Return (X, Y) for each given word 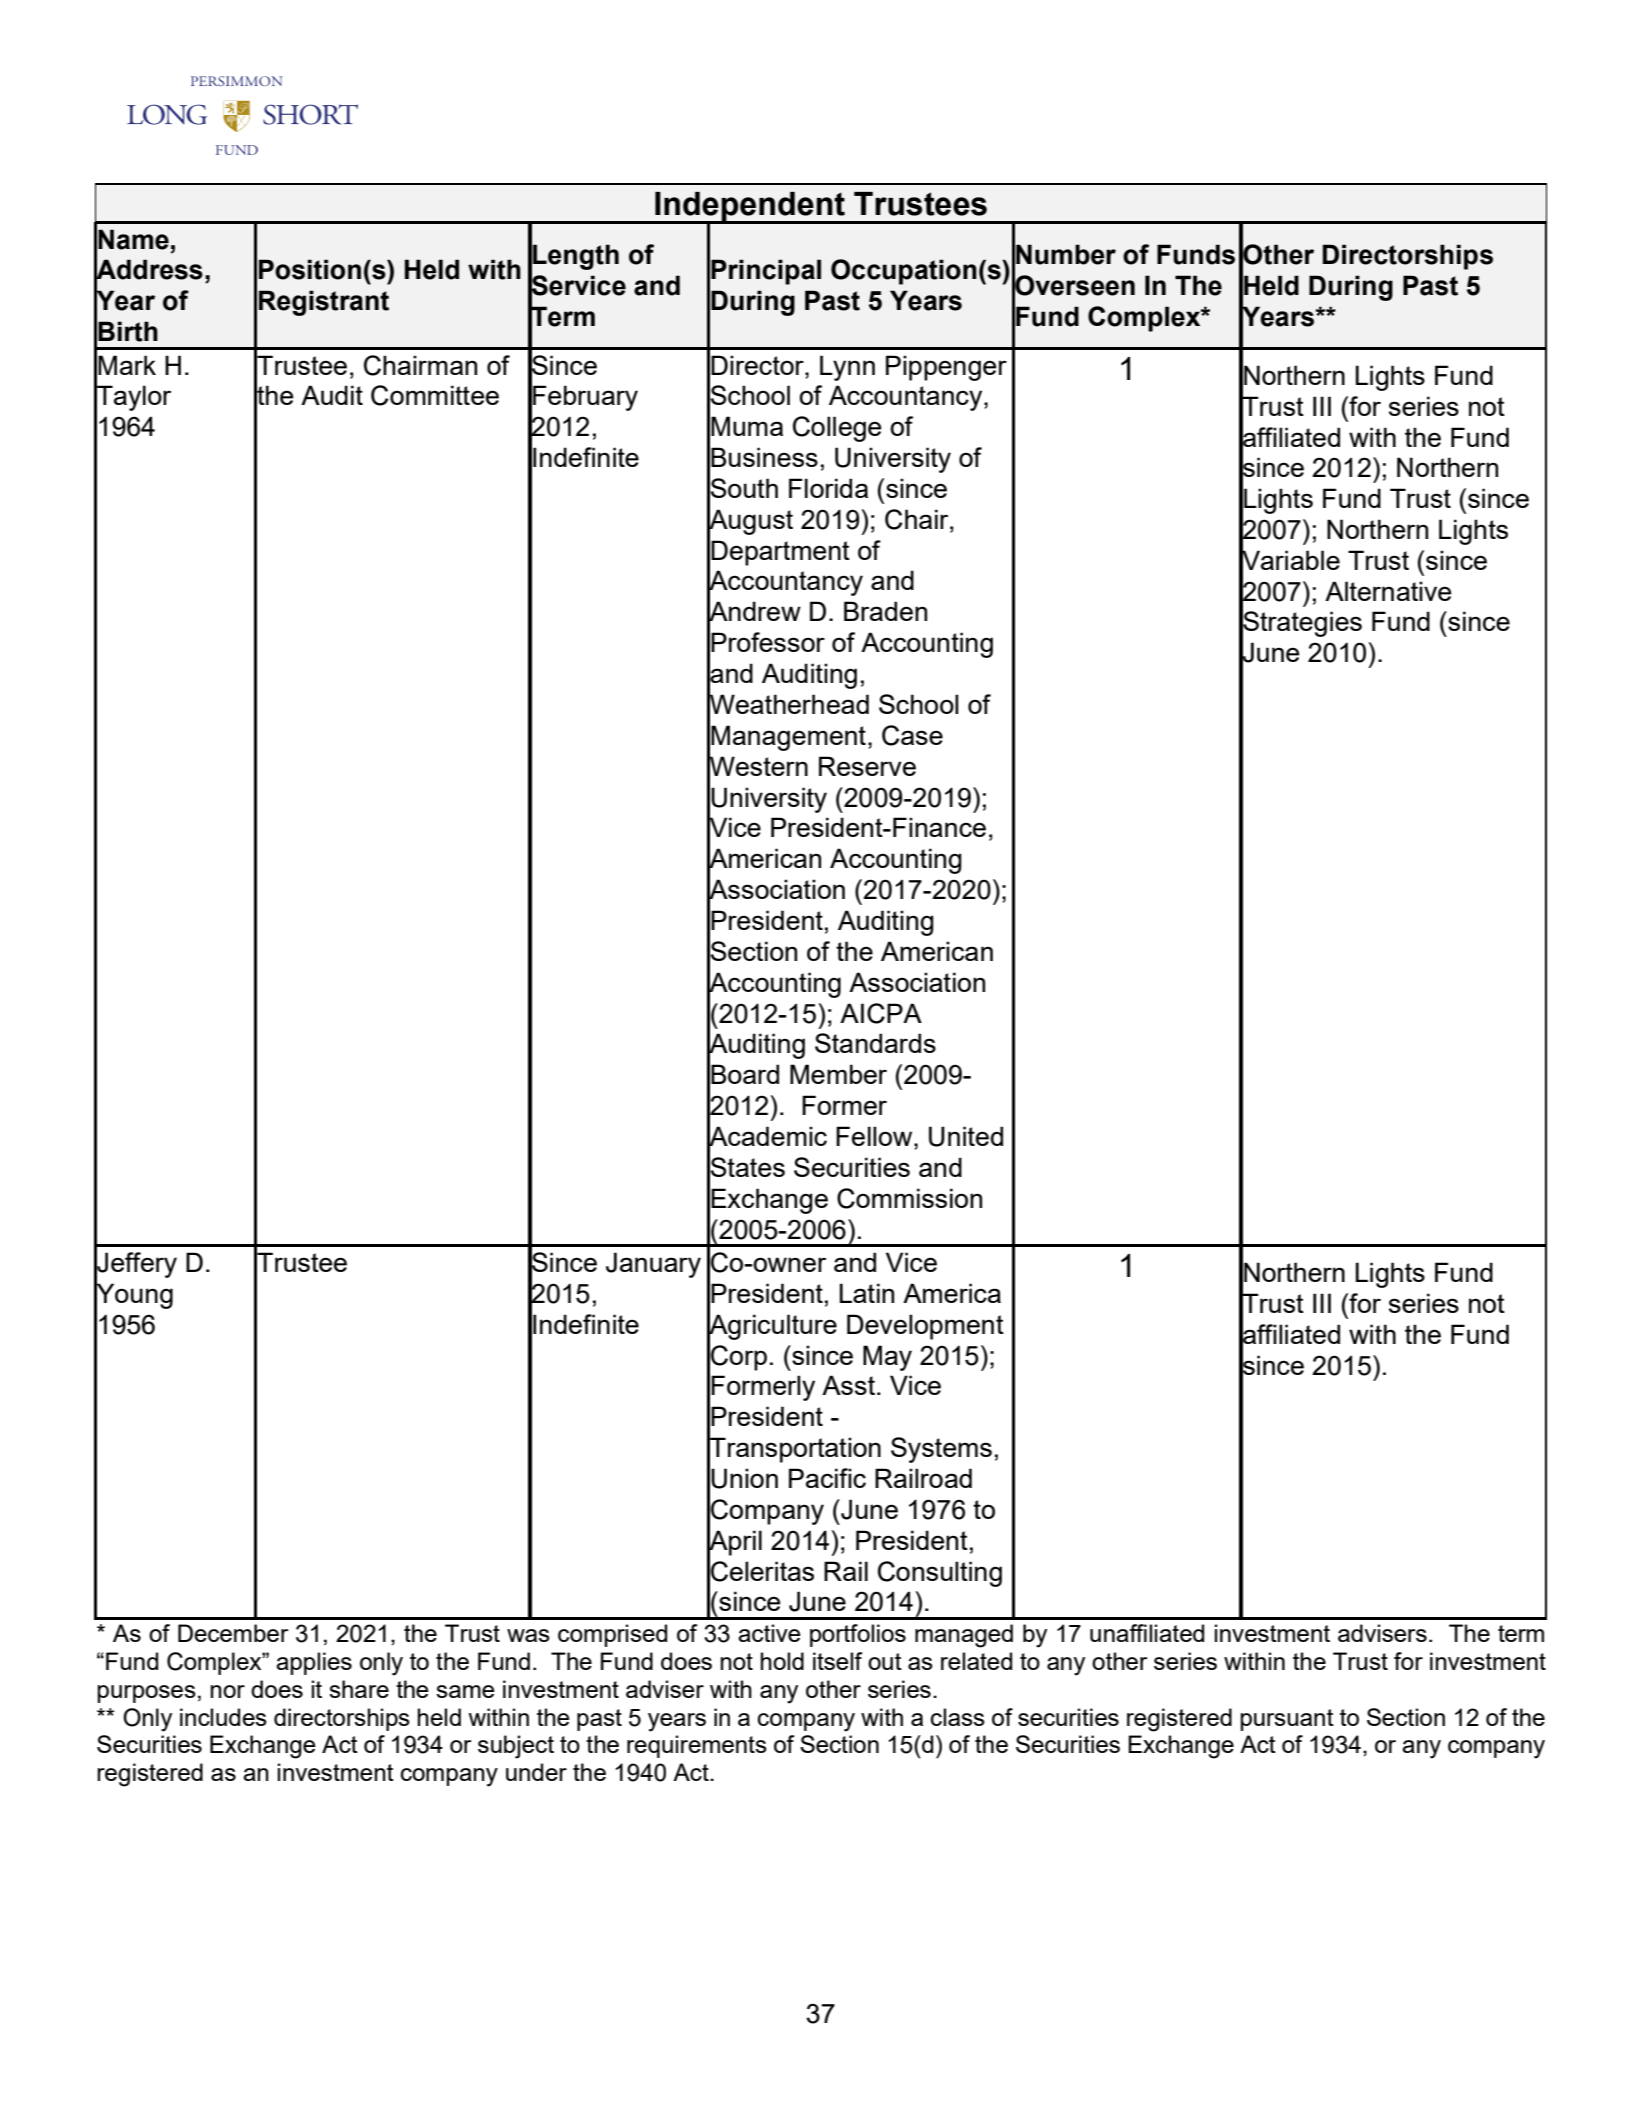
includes (223, 1717)
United (966, 1136)
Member (838, 1074)
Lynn (847, 368)
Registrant (324, 303)
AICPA (881, 1013)
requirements (697, 1746)
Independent (750, 208)
